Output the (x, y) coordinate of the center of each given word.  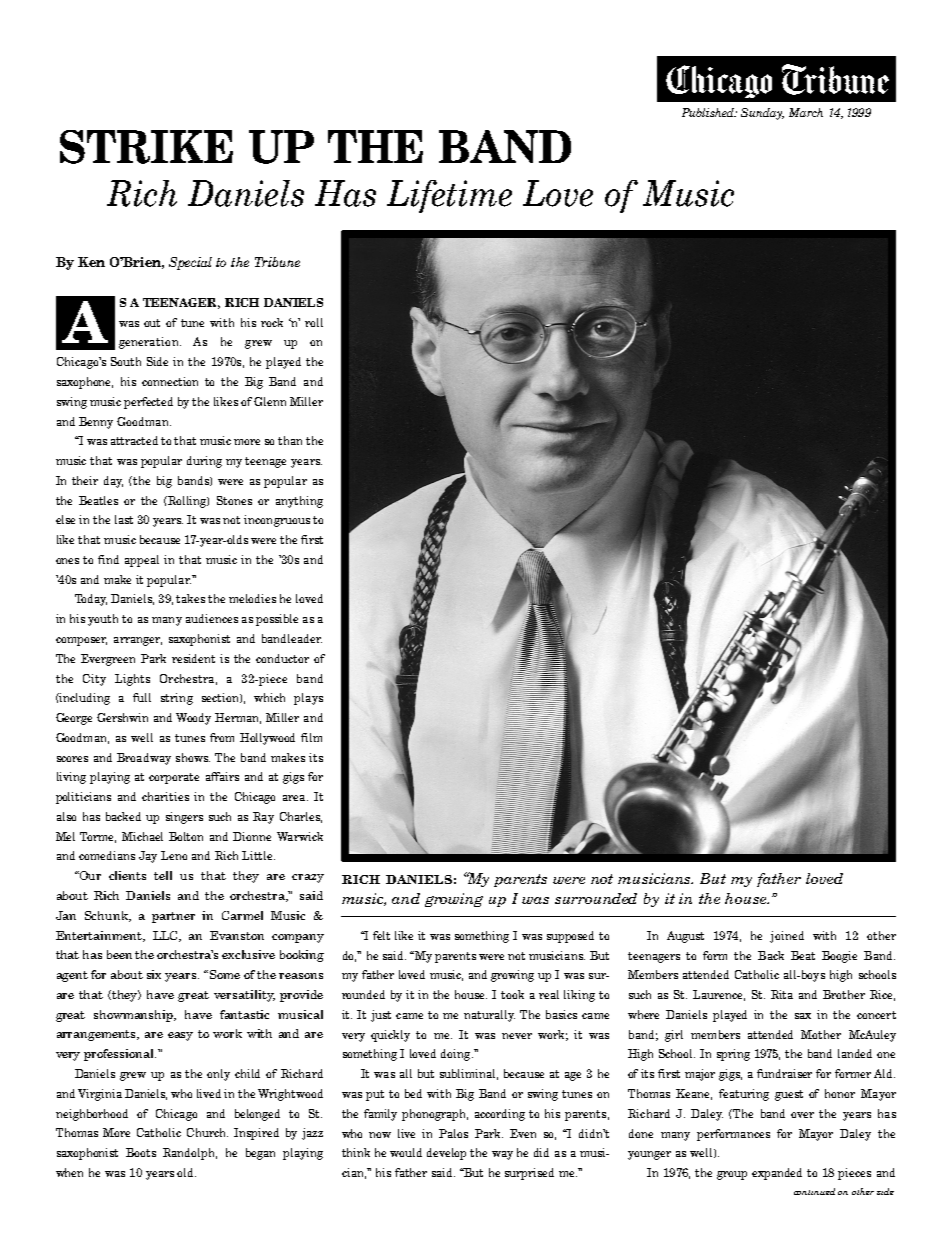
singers (184, 818)
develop (446, 1154)
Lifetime (449, 196)
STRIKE (146, 147)
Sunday (762, 114)
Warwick (300, 836)
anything (299, 502)
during (204, 462)
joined (787, 937)
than (290, 440)
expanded (777, 1174)
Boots (141, 1152)
